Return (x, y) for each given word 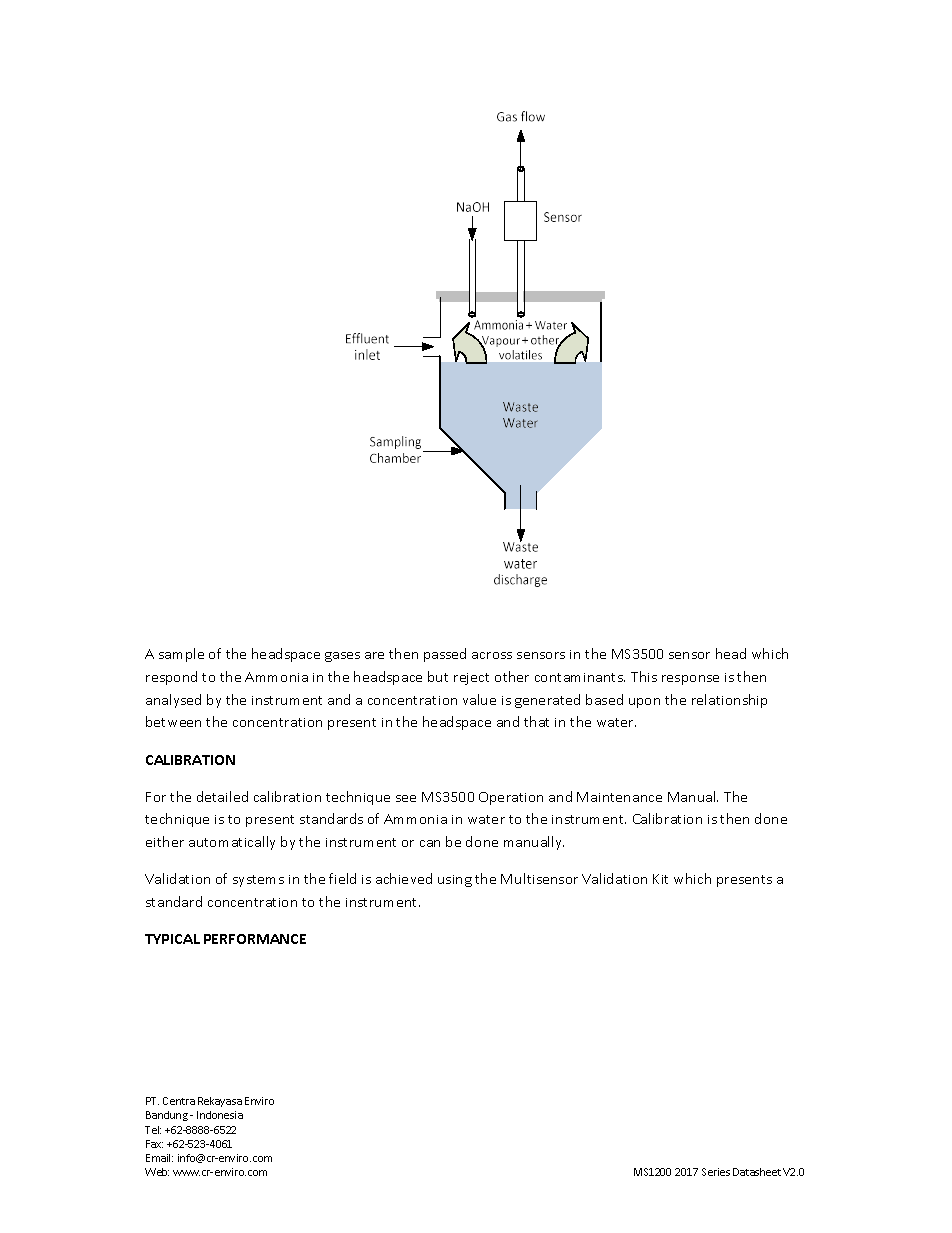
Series (716, 1172)
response (690, 680)
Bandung (167, 1116)
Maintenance (619, 797)
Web (157, 1172)
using (455, 881)
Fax (154, 1144)
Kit (660, 879)
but (438, 676)
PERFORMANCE (255, 939)
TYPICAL (172, 939)
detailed (222, 796)
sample (181, 655)
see (406, 798)
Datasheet (757, 1172)
